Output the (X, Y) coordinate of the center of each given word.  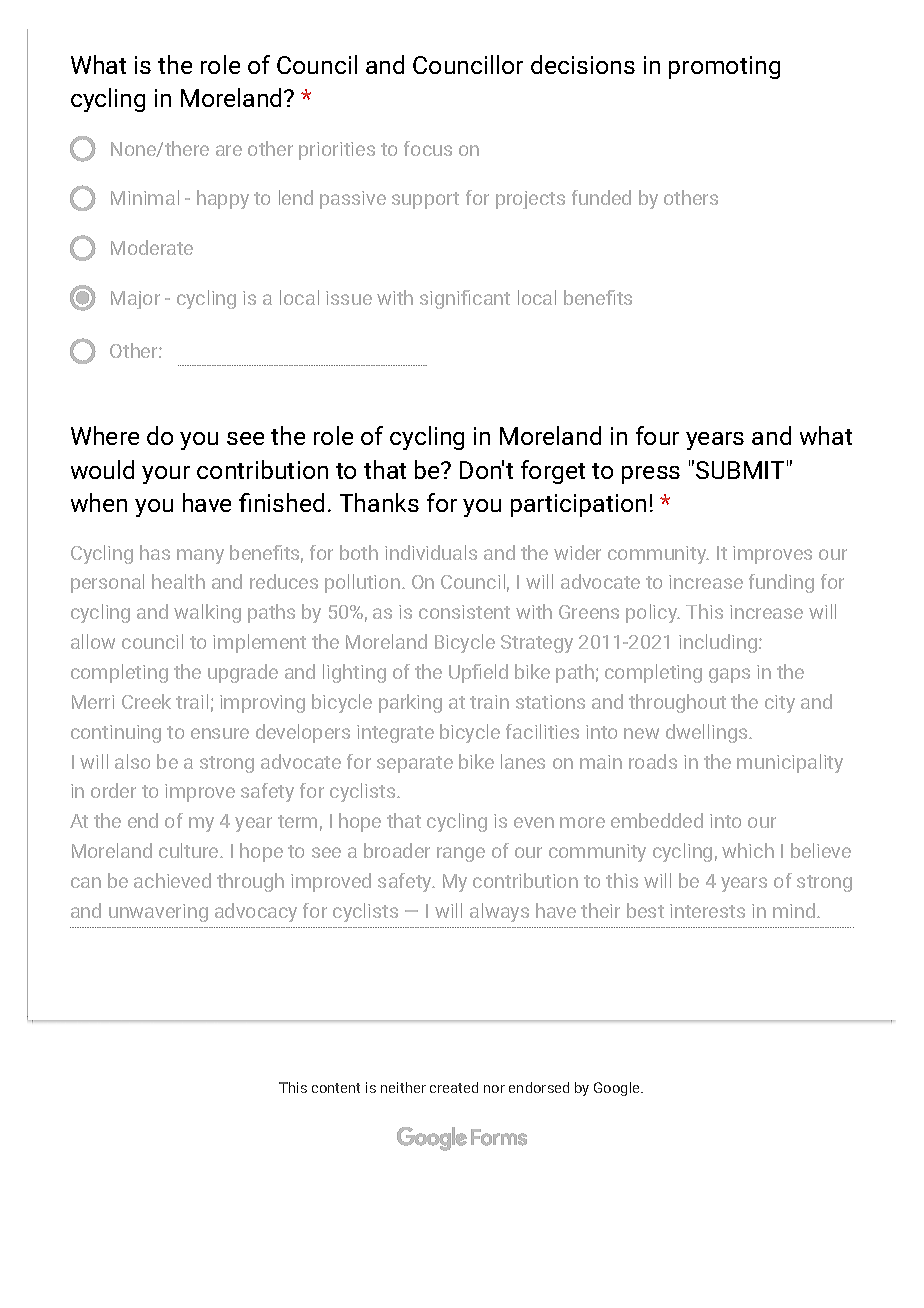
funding (781, 583)
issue (349, 298)
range (461, 854)
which (748, 850)
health (178, 581)
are (229, 150)
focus (428, 148)
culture (190, 850)
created (454, 1087)
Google (618, 1089)
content (336, 1088)
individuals (431, 552)
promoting (724, 67)
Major (135, 300)
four (657, 435)
